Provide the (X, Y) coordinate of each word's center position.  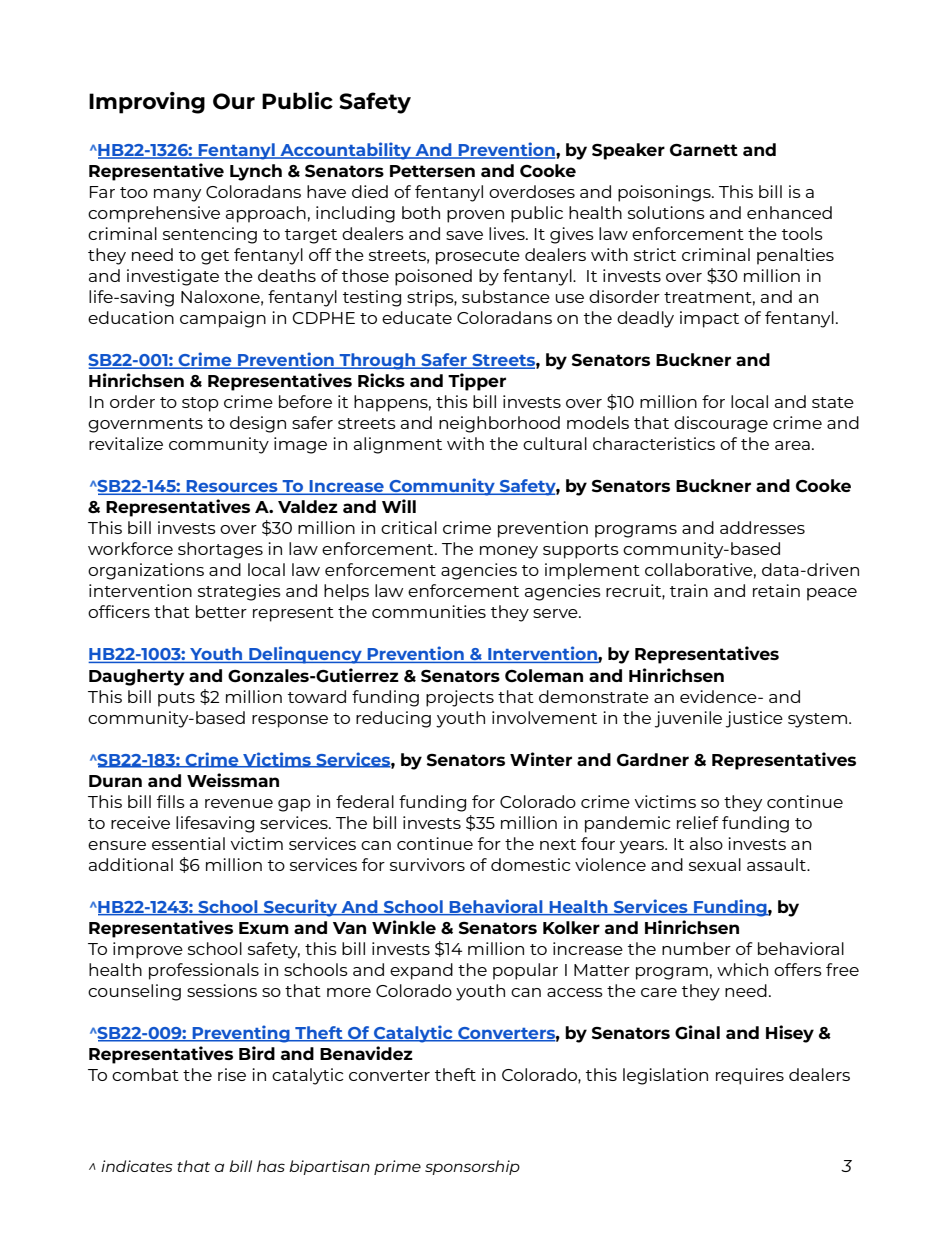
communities (429, 611)
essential (188, 843)
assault (778, 864)
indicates (137, 1166)
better (221, 611)
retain (776, 590)
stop (200, 404)
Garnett (704, 150)
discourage (721, 424)
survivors (427, 864)
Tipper (477, 382)
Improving (147, 103)
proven (475, 216)
